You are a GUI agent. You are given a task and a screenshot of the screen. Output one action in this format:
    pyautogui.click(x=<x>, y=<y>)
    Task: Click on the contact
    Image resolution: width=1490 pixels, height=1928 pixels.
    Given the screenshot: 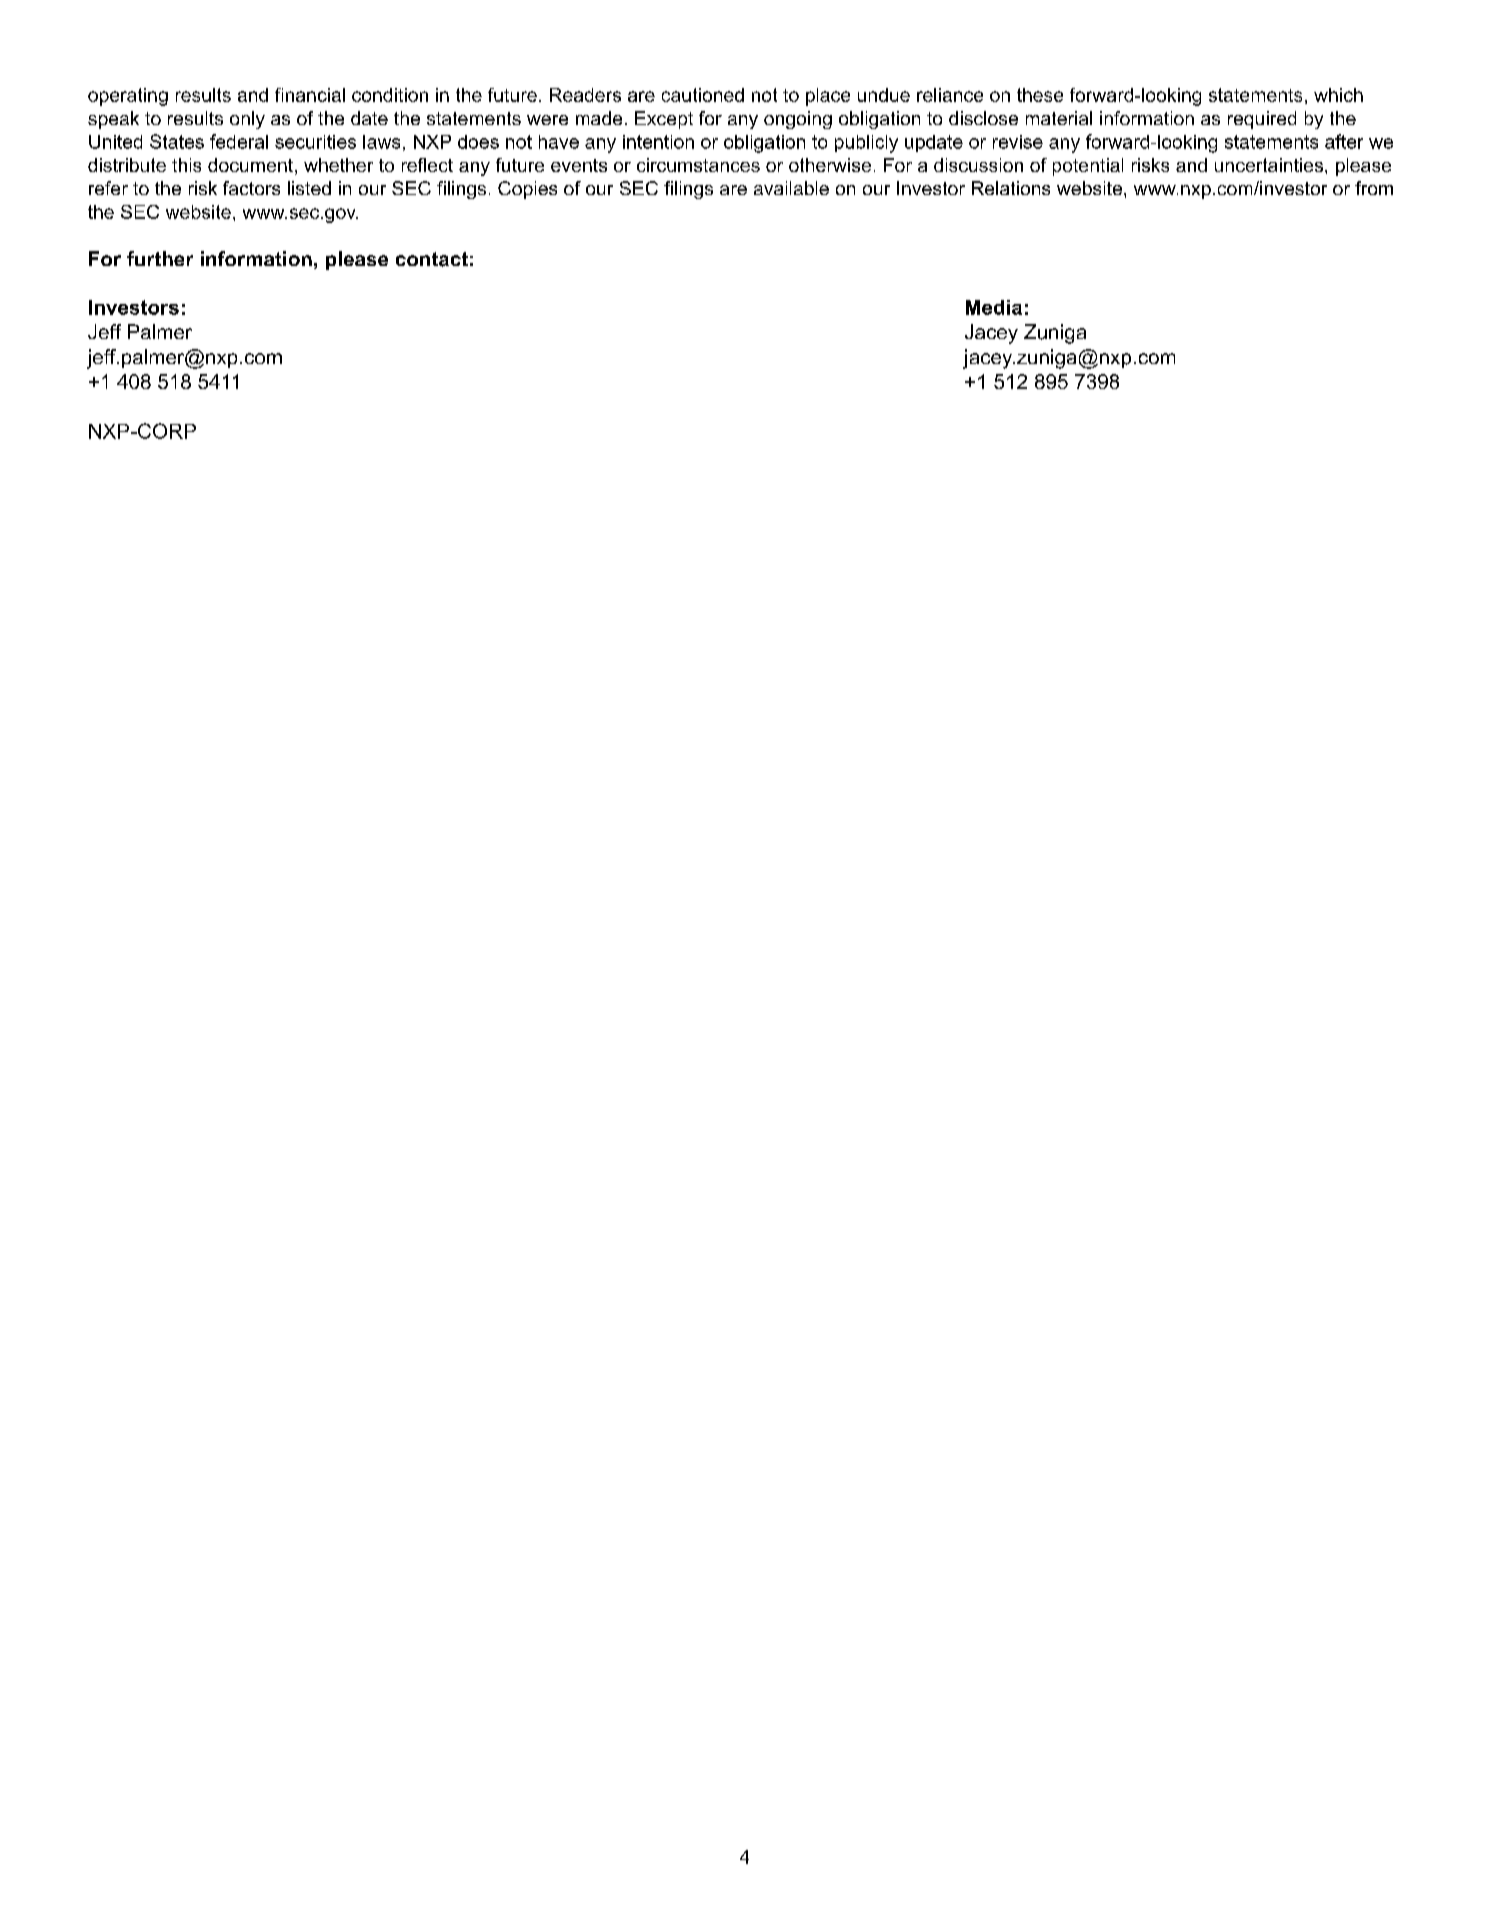 What is the action you would take?
    pyautogui.click(x=432, y=259)
